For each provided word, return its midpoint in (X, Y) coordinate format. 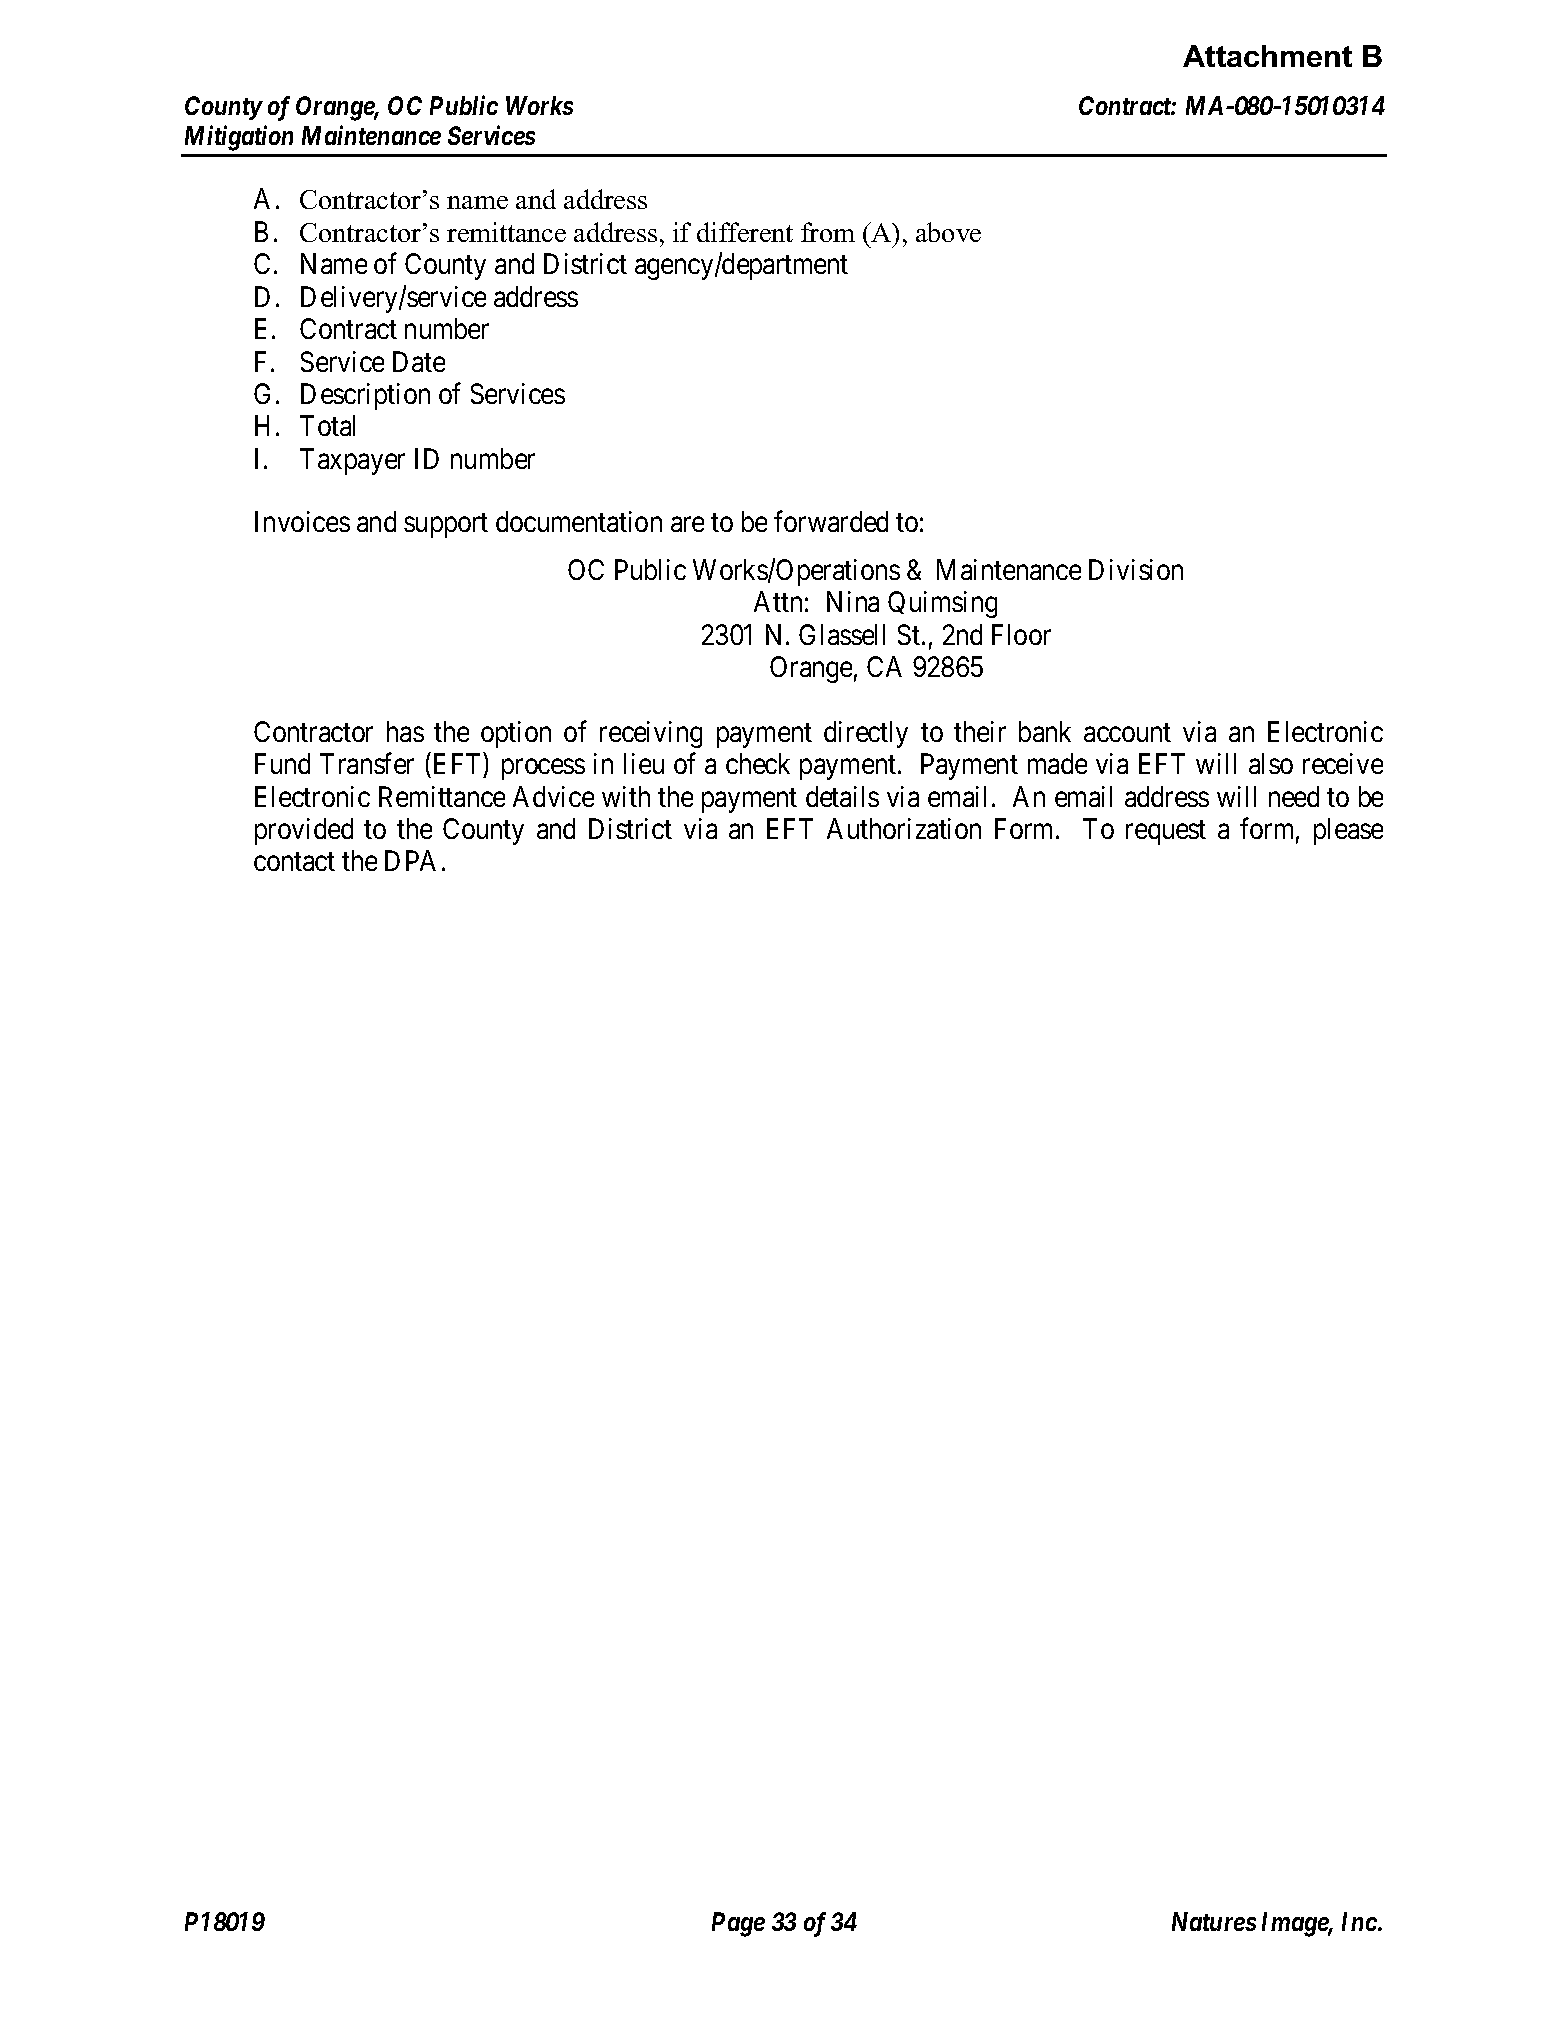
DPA (410, 860)
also (1271, 763)
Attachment (1267, 56)
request (1166, 833)
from (828, 232)
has (405, 731)
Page (738, 1924)
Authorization (904, 828)
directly (866, 734)
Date (419, 361)
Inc (1359, 1921)
